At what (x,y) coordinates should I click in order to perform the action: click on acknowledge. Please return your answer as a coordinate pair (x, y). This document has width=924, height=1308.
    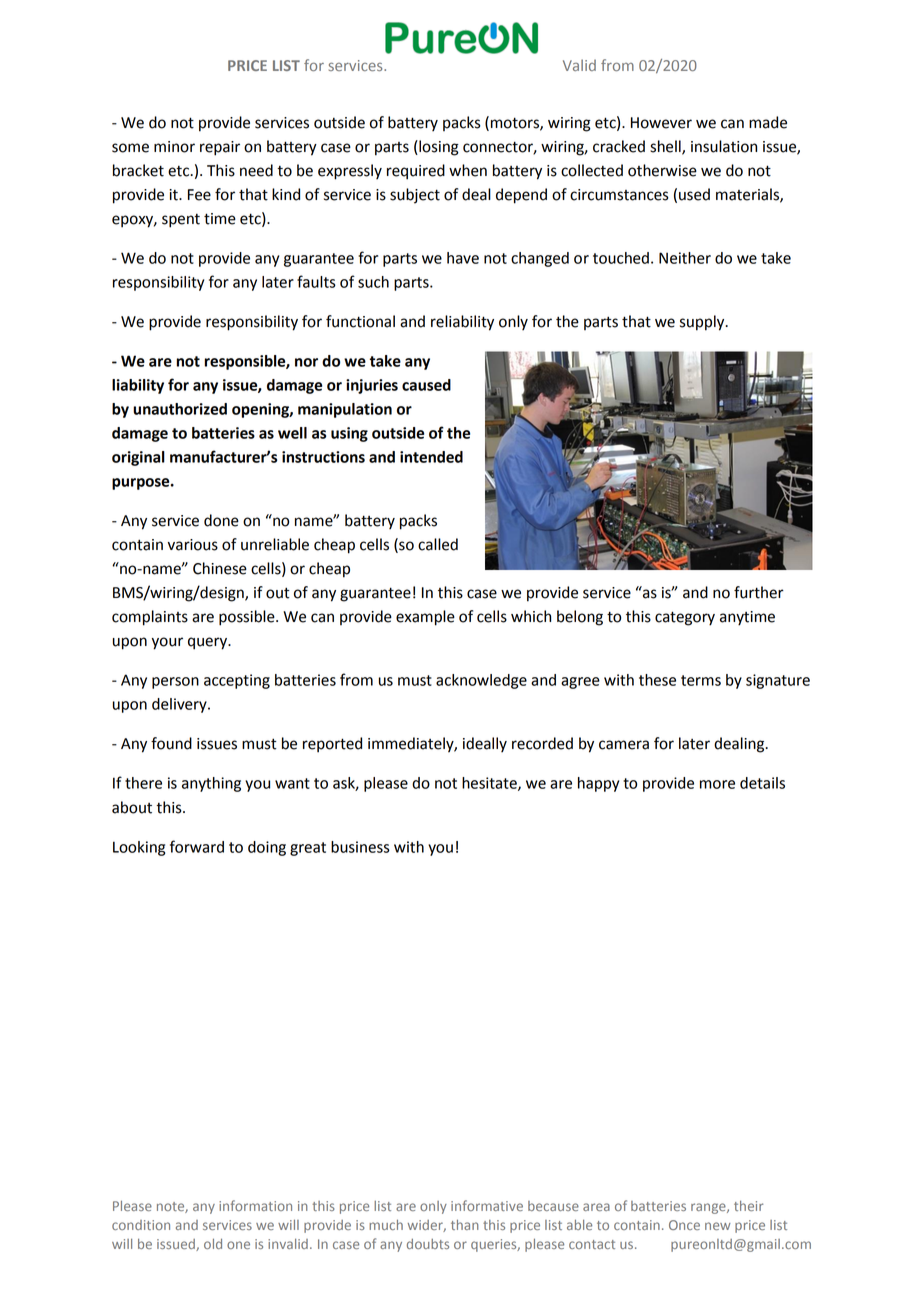
    Looking at the image, I should click on (481, 681).
